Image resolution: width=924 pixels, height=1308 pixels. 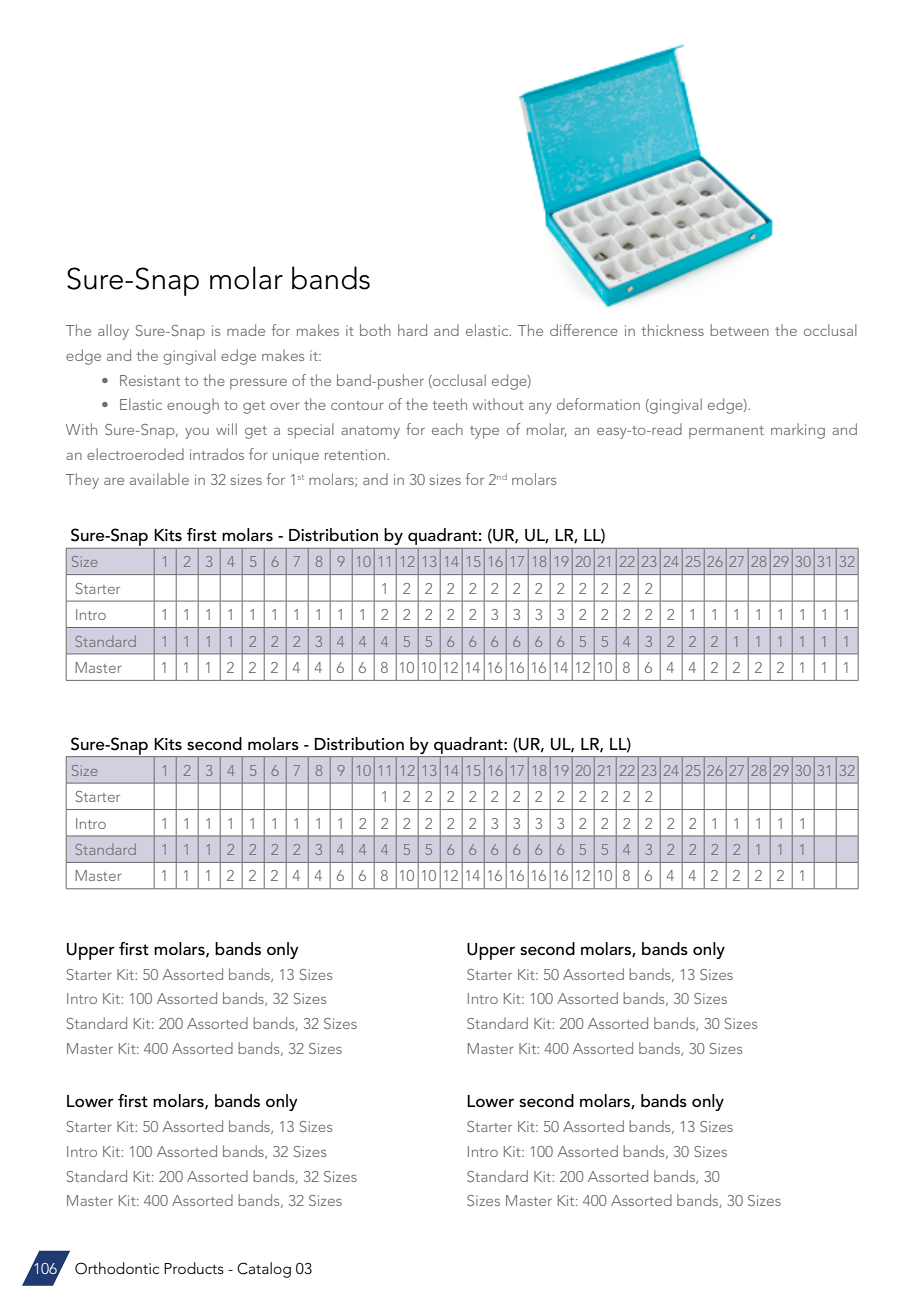 I want to click on Orthodontic, so click(x=117, y=1268).
